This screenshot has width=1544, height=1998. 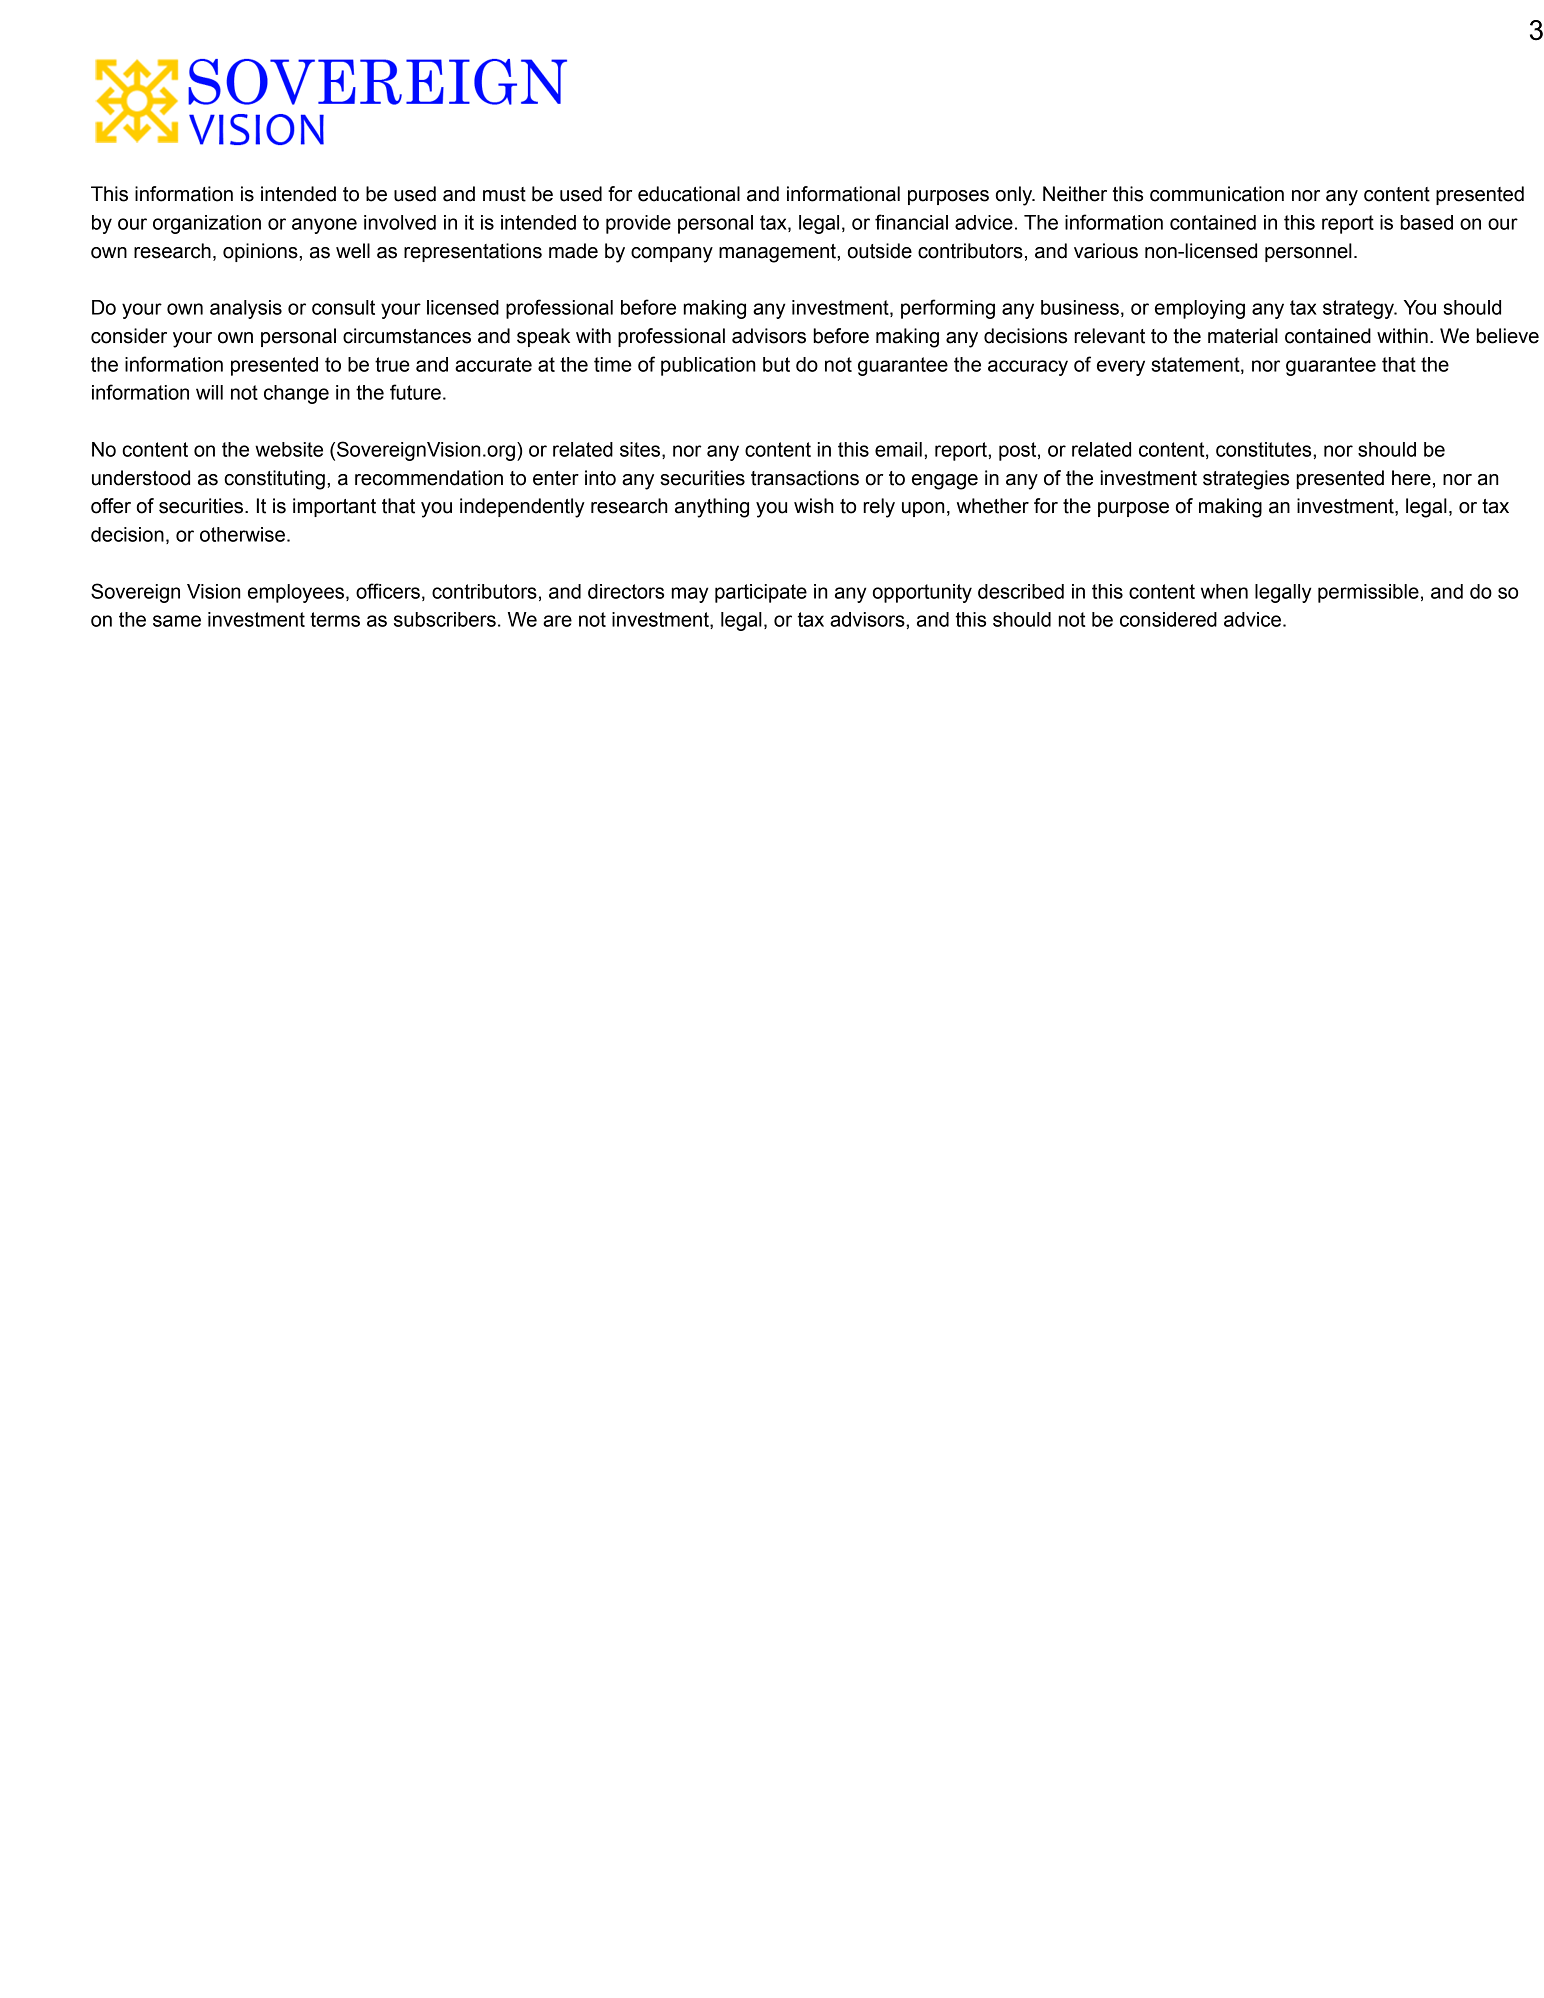 I want to click on based, so click(x=1426, y=222).
